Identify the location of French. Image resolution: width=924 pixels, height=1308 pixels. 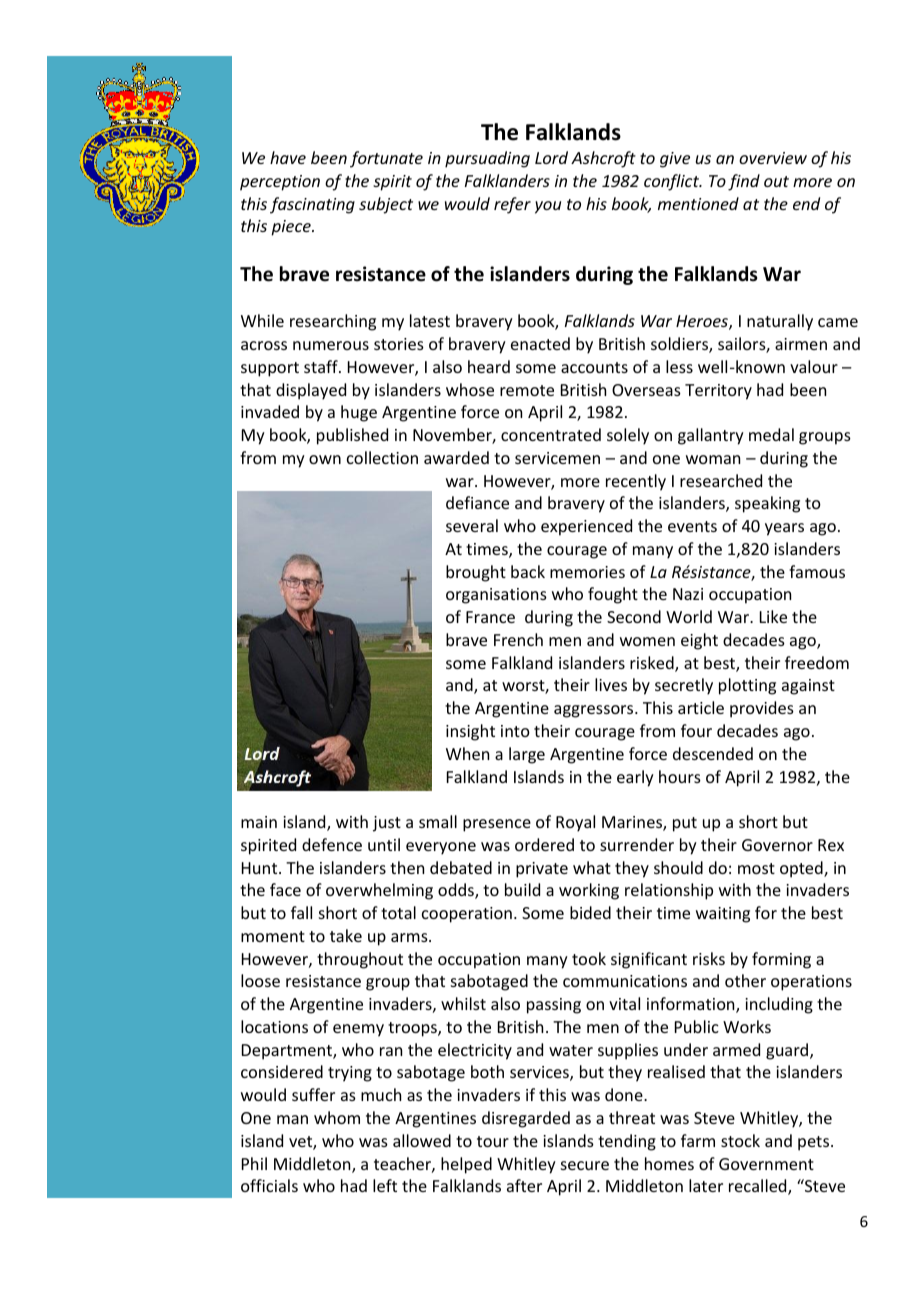
(518, 639).
